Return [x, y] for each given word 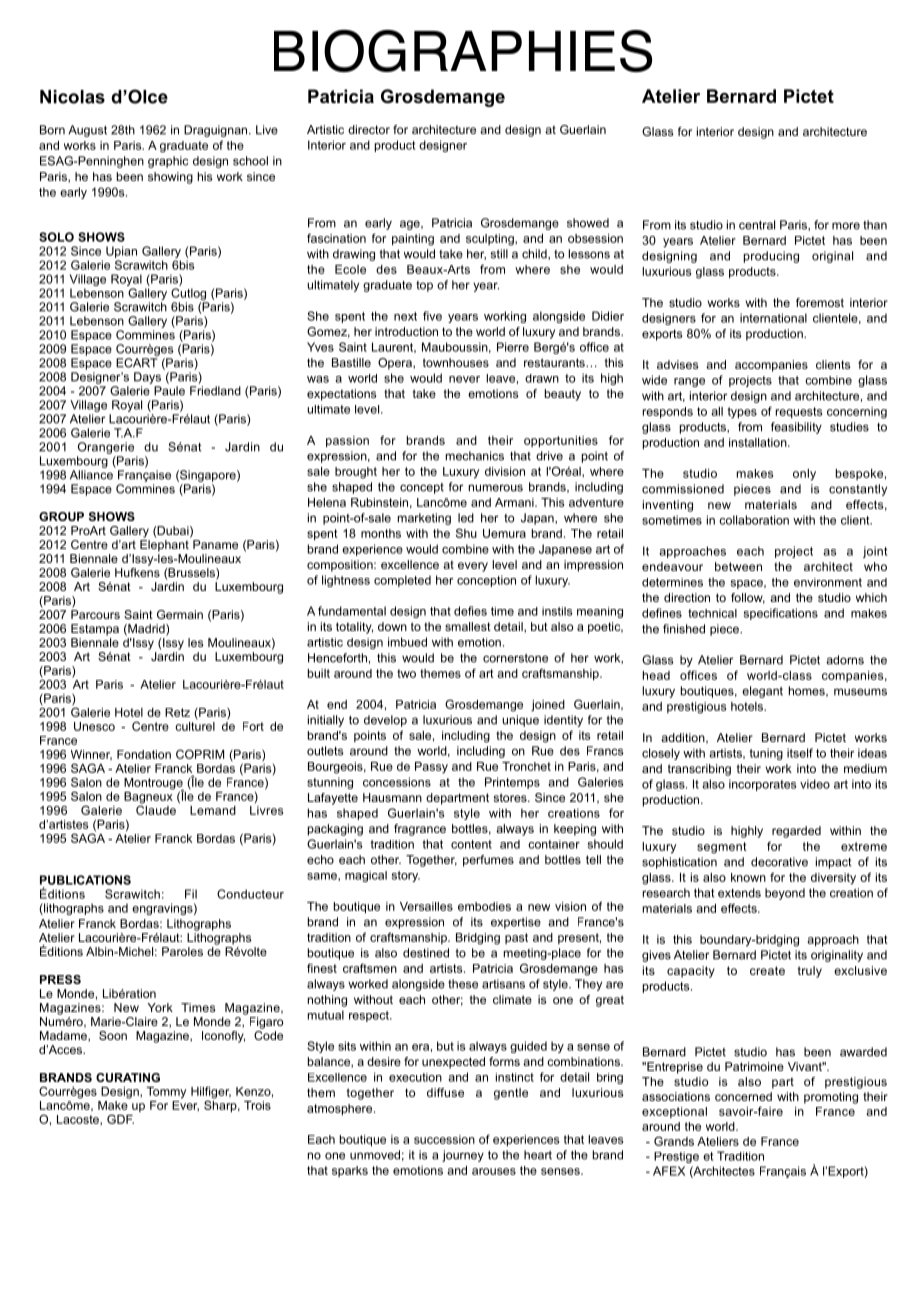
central [757, 225]
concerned [743, 1096]
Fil [191, 894]
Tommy [166, 1093]
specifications [781, 614]
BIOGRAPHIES [463, 51]
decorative [779, 862]
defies [470, 611]
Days [147, 378]
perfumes [488, 861]
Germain [180, 614]
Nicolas [72, 97]
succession [444, 1139]
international [773, 318]
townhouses [456, 362]
